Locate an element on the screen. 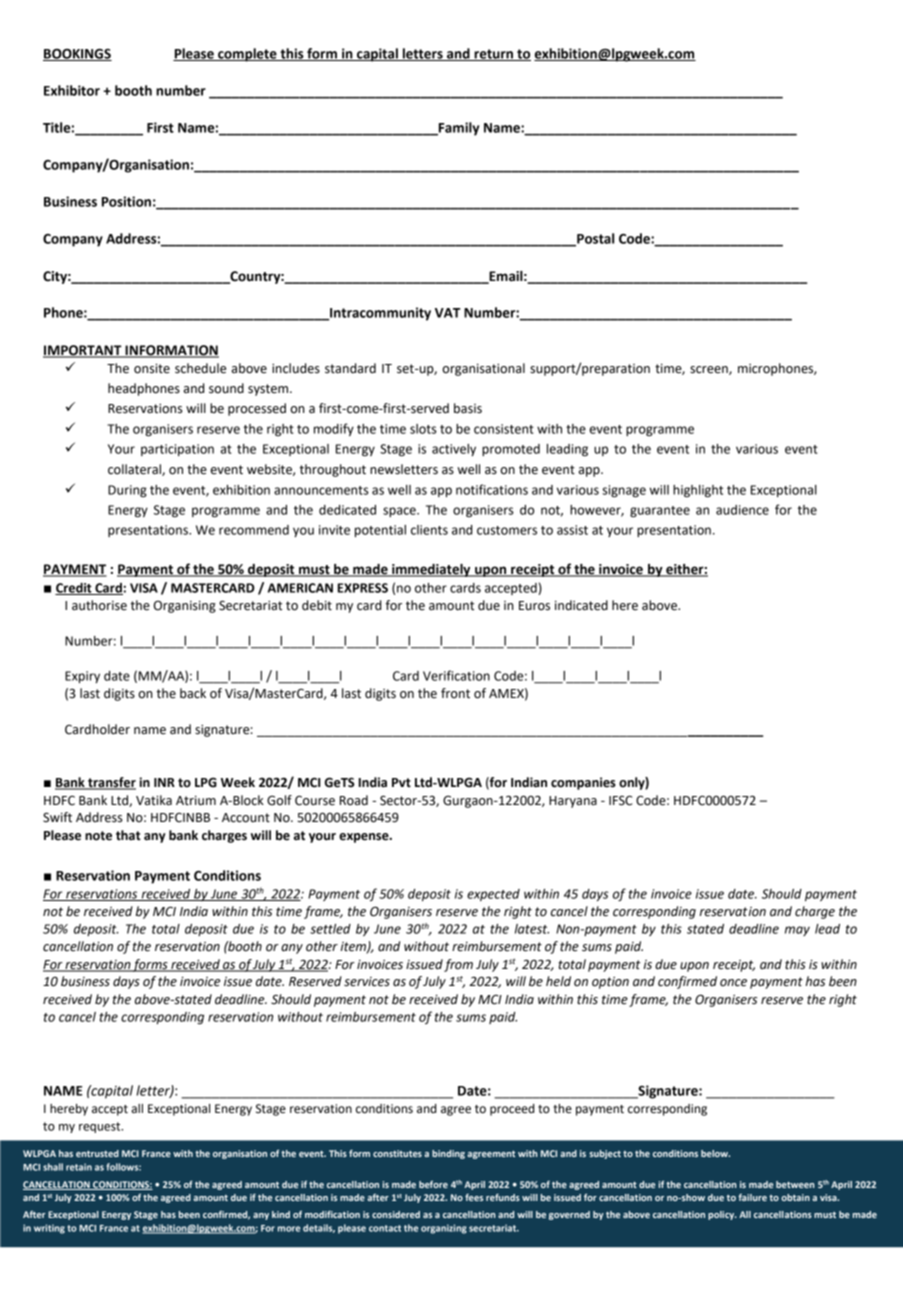 The image size is (903, 1316). complete is located at coordinates (247, 55).
